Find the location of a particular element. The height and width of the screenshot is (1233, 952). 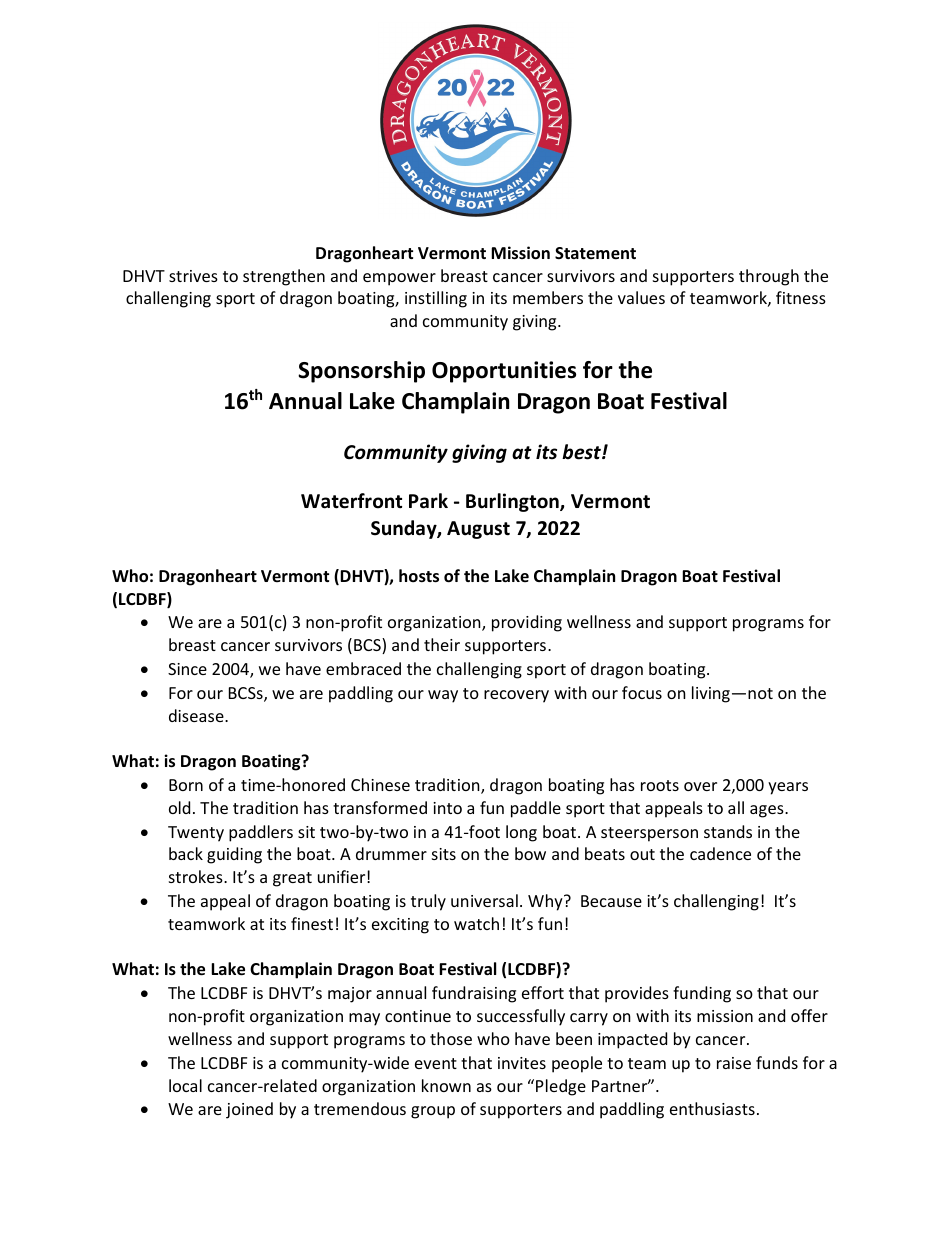

way is located at coordinates (443, 696).
